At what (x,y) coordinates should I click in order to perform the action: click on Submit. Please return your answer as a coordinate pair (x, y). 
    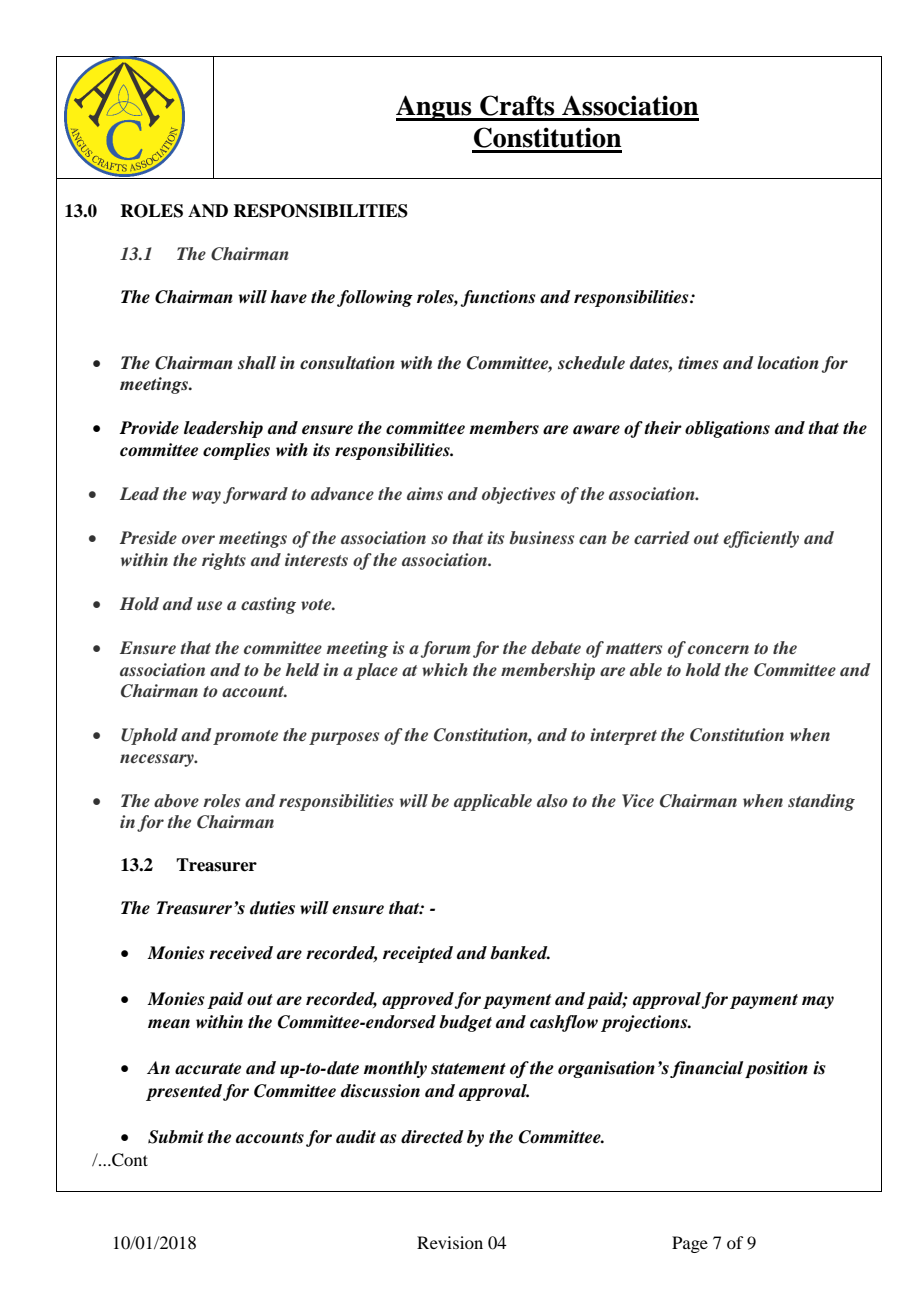
    Looking at the image, I should click on (176, 1137).
